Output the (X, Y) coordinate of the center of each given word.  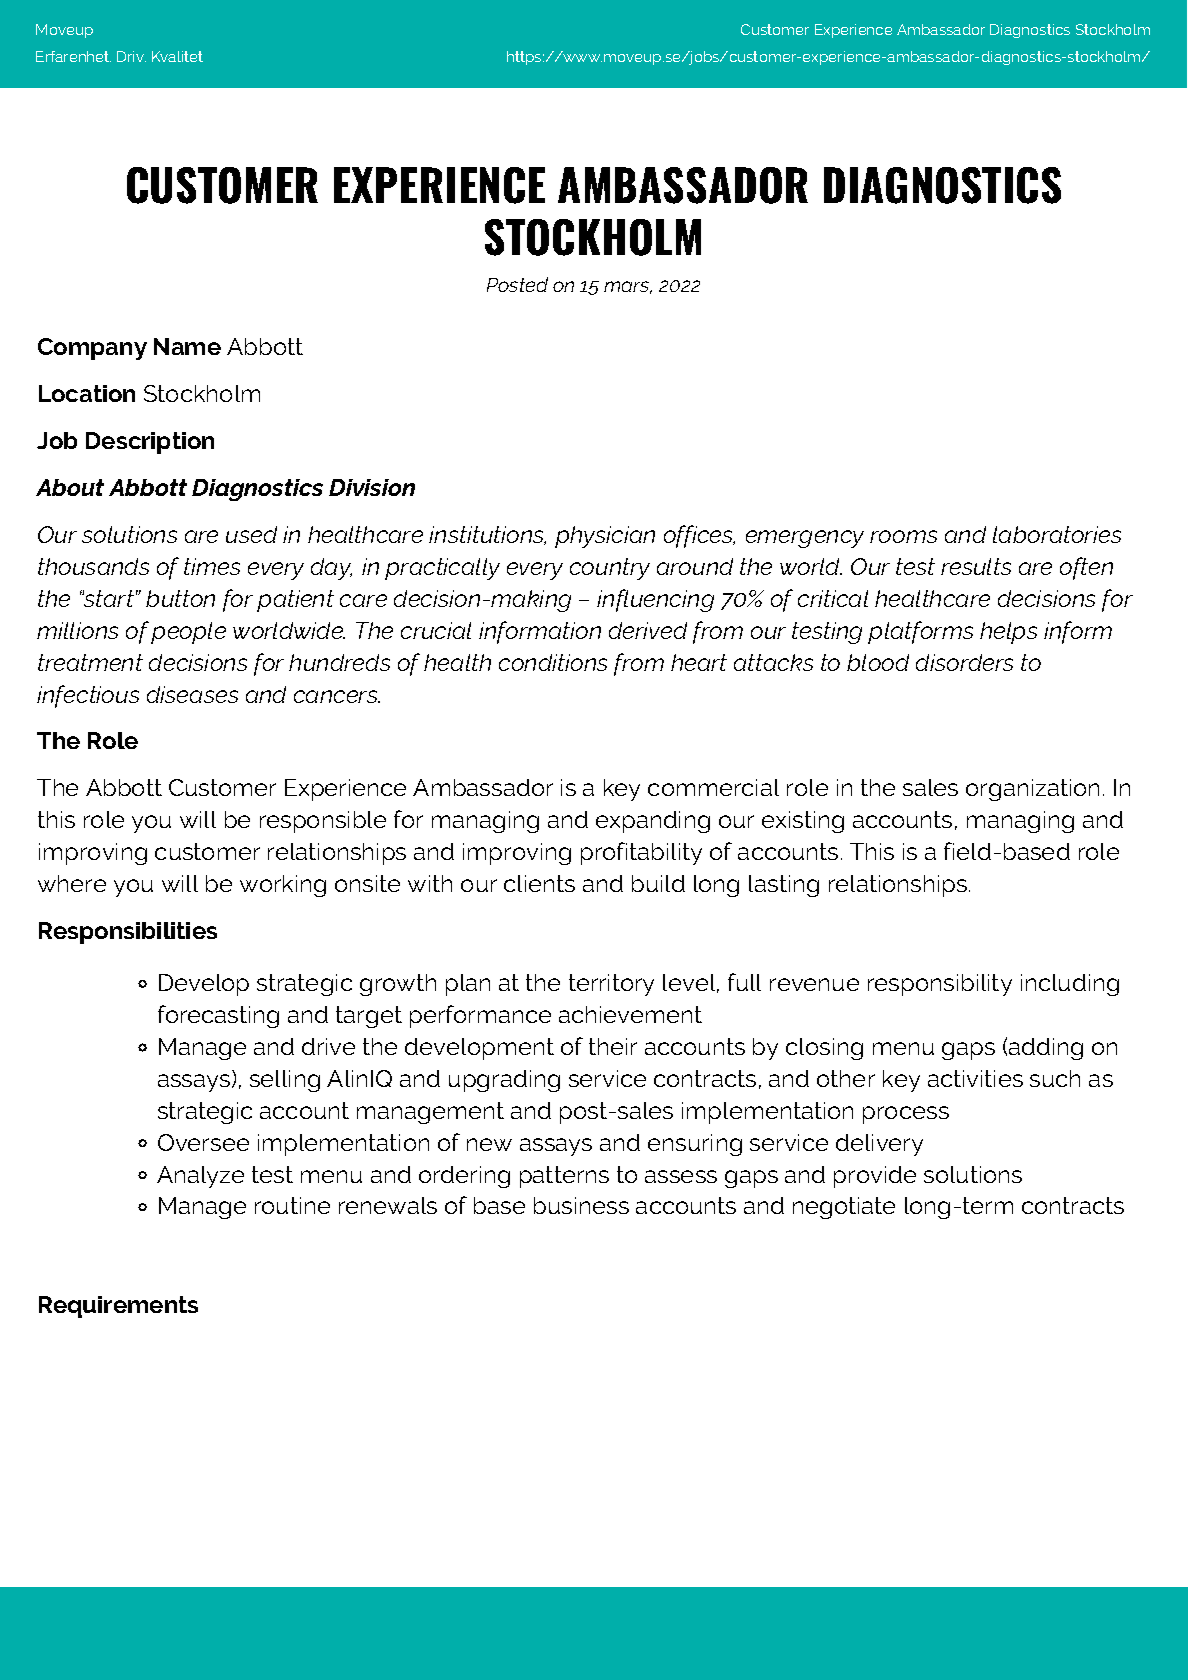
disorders (964, 662)
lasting (784, 886)
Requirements (118, 1307)
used (251, 534)
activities (975, 1078)
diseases (192, 694)
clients (539, 883)
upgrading (504, 1081)
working (283, 886)
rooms (903, 536)
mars (628, 287)
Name (187, 346)
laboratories (1057, 534)
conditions (553, 662)
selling (285, 1081)
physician (605, 537)
